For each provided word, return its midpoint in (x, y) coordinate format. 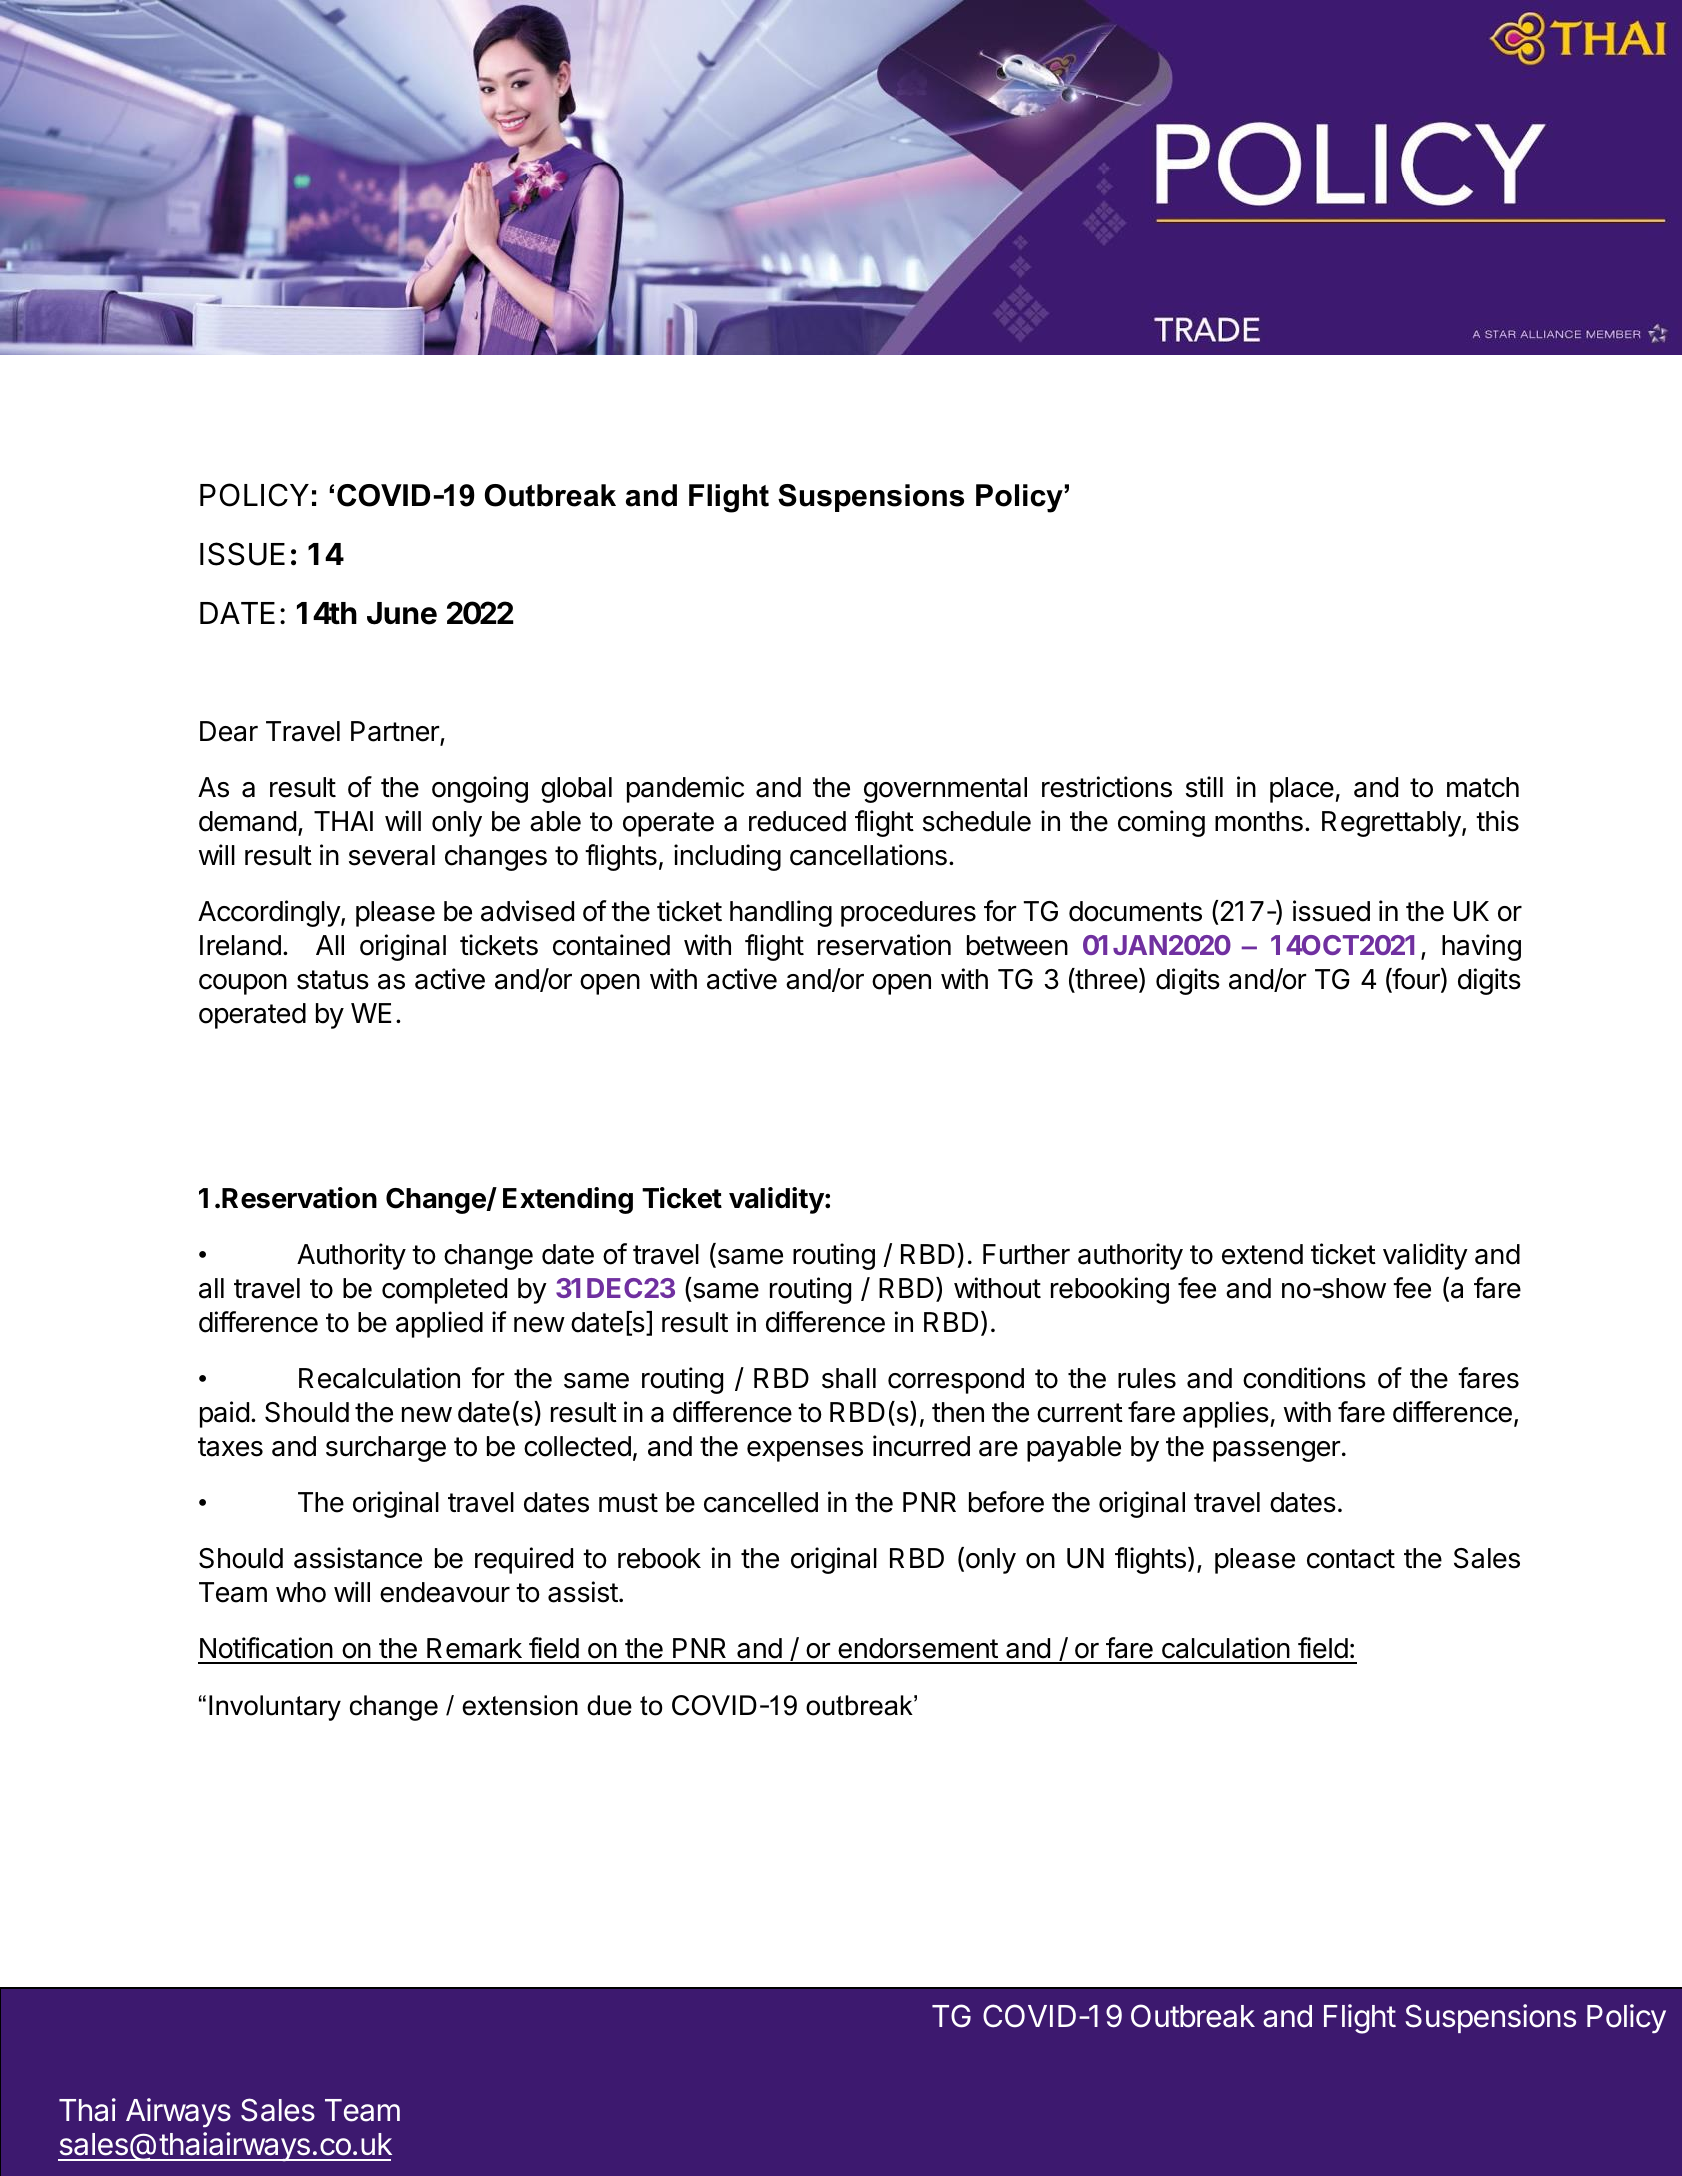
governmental (945, 790)
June (402, 613)
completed (444, 1291)
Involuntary (275, 1708)
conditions (1304, 1378)
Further (1026, 1254)
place (1302, 790)
